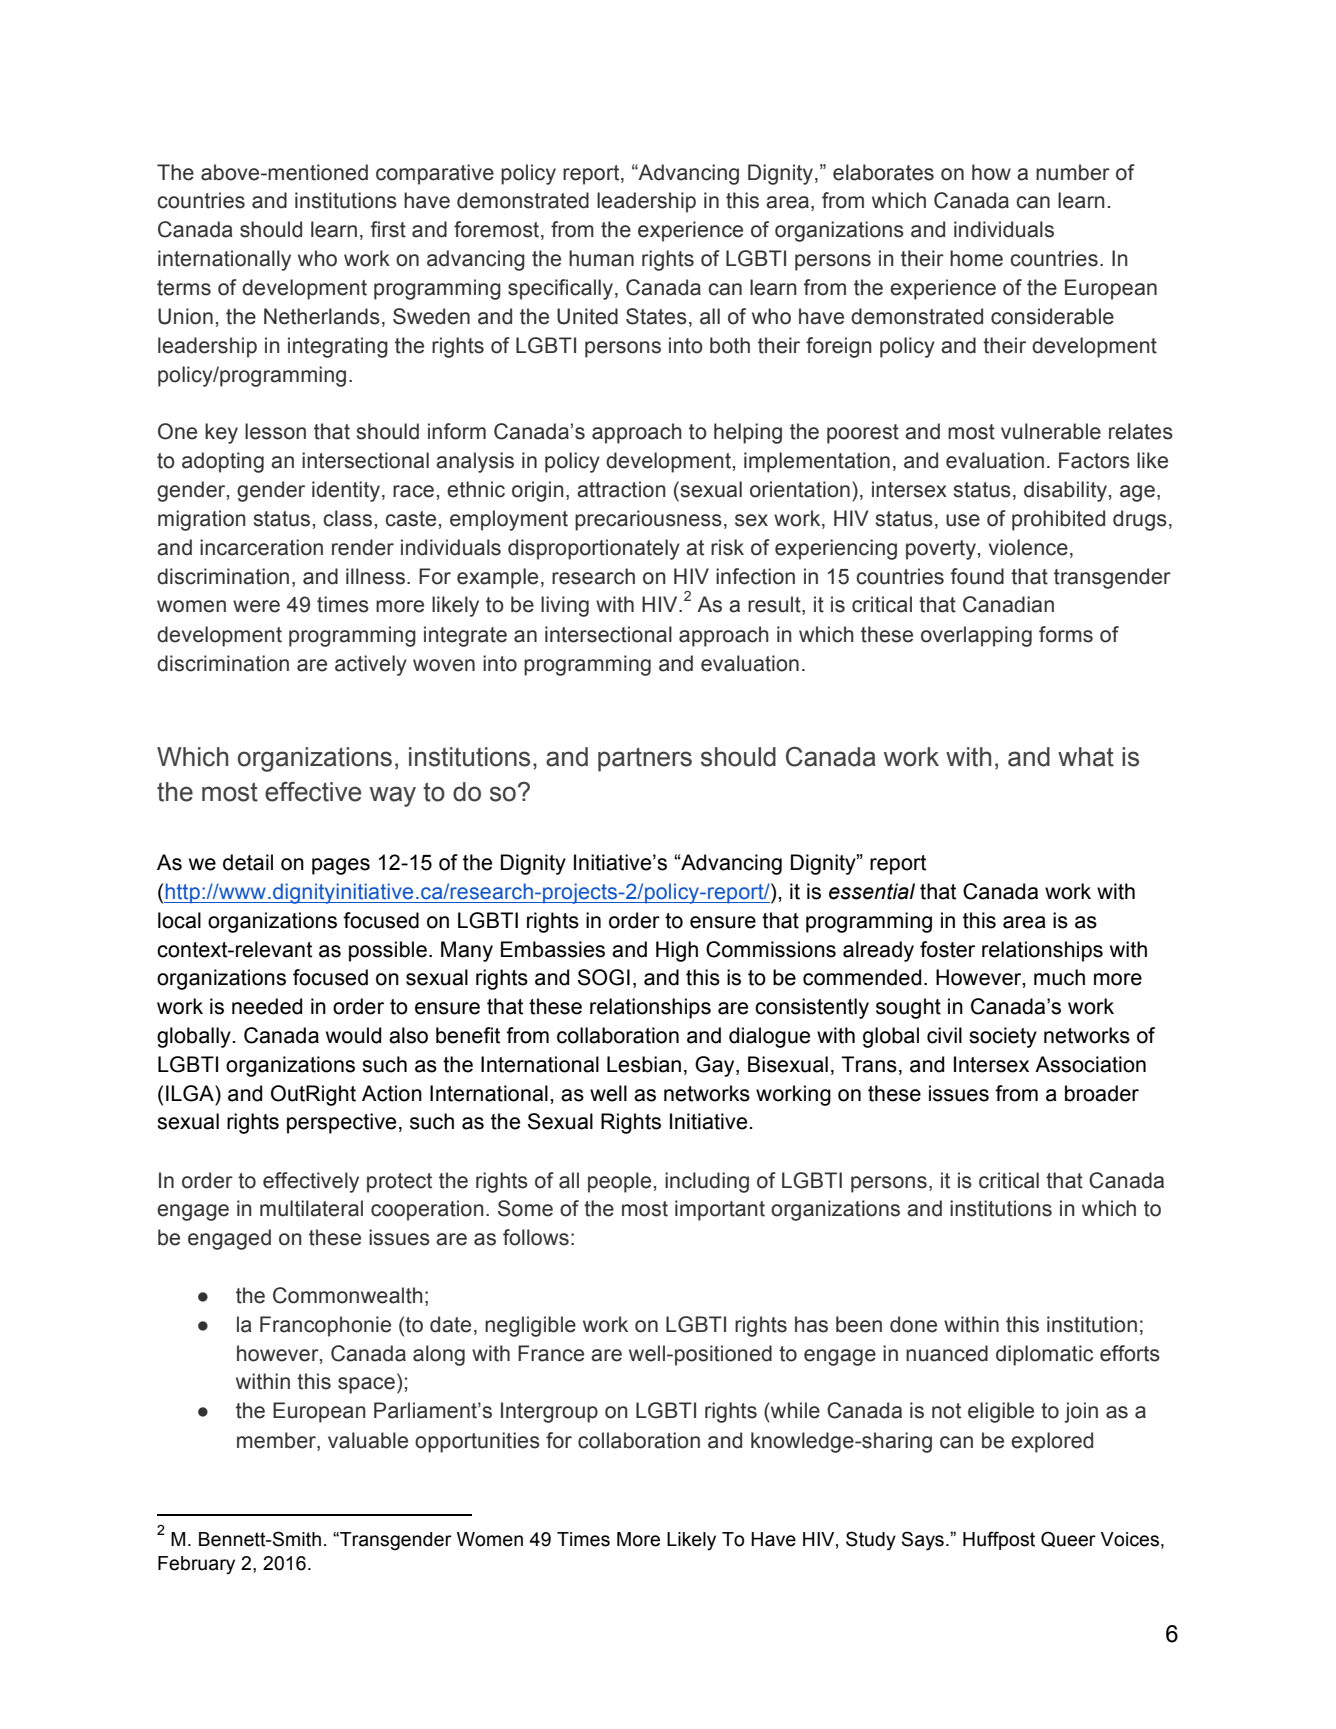  Describe the element at coordinates (388, 229) in the image. I see `first` at that location.
